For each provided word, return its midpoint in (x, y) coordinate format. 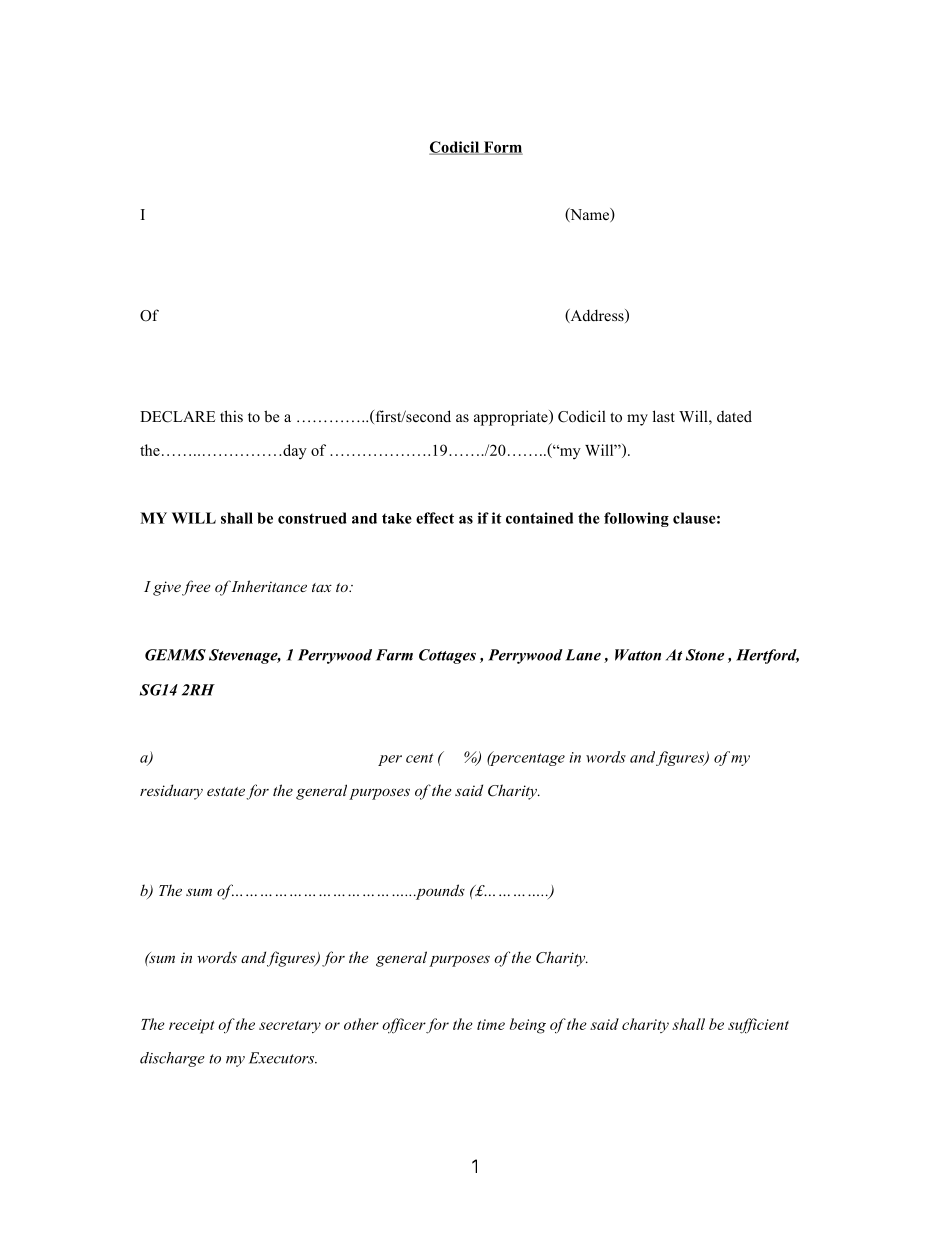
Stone (705, 655)
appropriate (512, 418)
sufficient (758, 1026)
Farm (394, 655)
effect (435, 518)
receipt (191, 1026)
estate (226, 791)
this (231, 416)
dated (734, 416)
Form (502, 148)
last (664, 416)
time (491, 1024)
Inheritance (268, 586)
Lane (583, 655)
